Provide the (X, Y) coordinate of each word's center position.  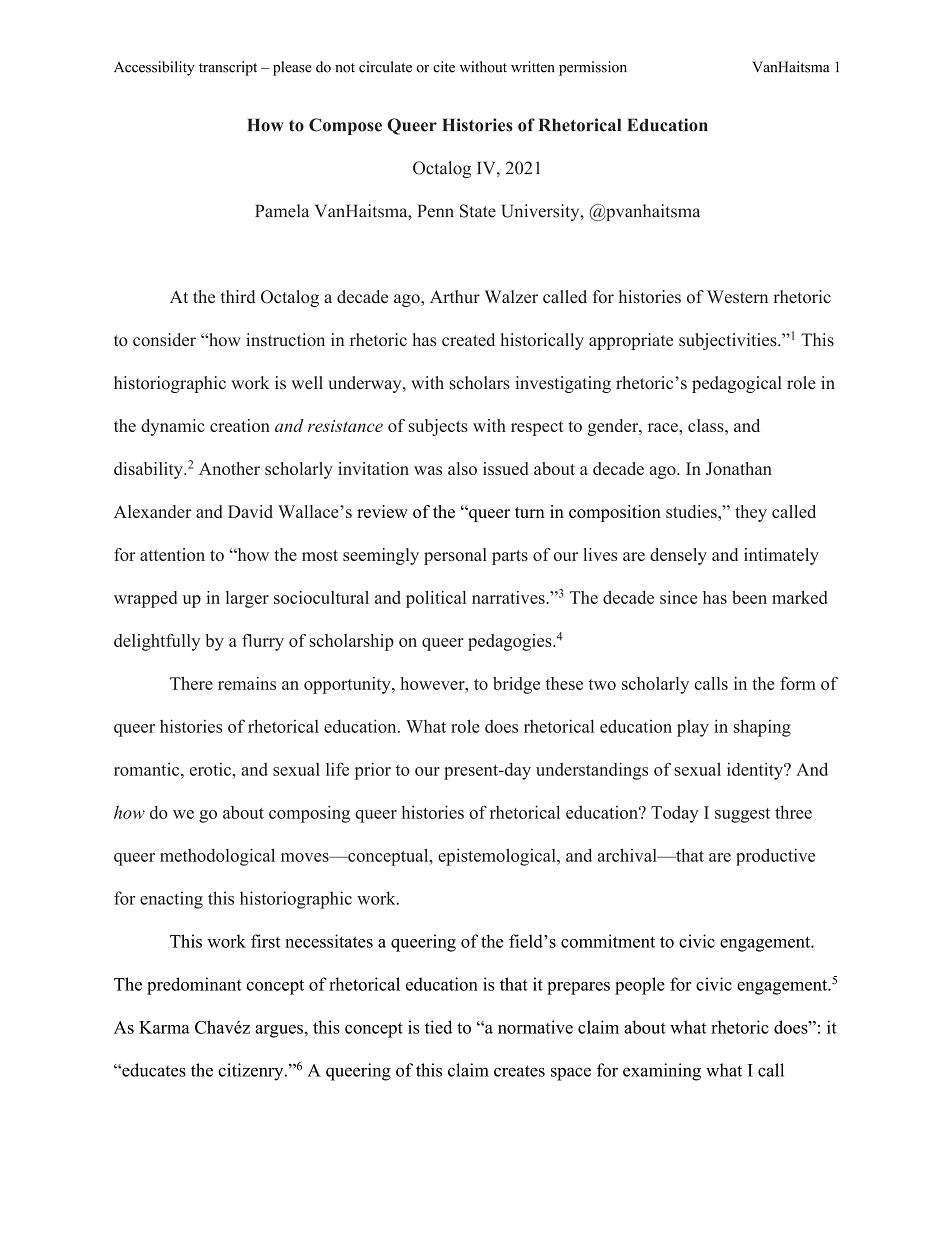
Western (737, 297)
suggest (742, 815)
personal (455, 556)
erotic (211, 769)
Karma (164, 1027)
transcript (228, 68)
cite (444, 67)
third (238, 297)
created (468, 340)
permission (593, 68)
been (749, 597)
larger (247, 599)
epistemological (498, 857)
